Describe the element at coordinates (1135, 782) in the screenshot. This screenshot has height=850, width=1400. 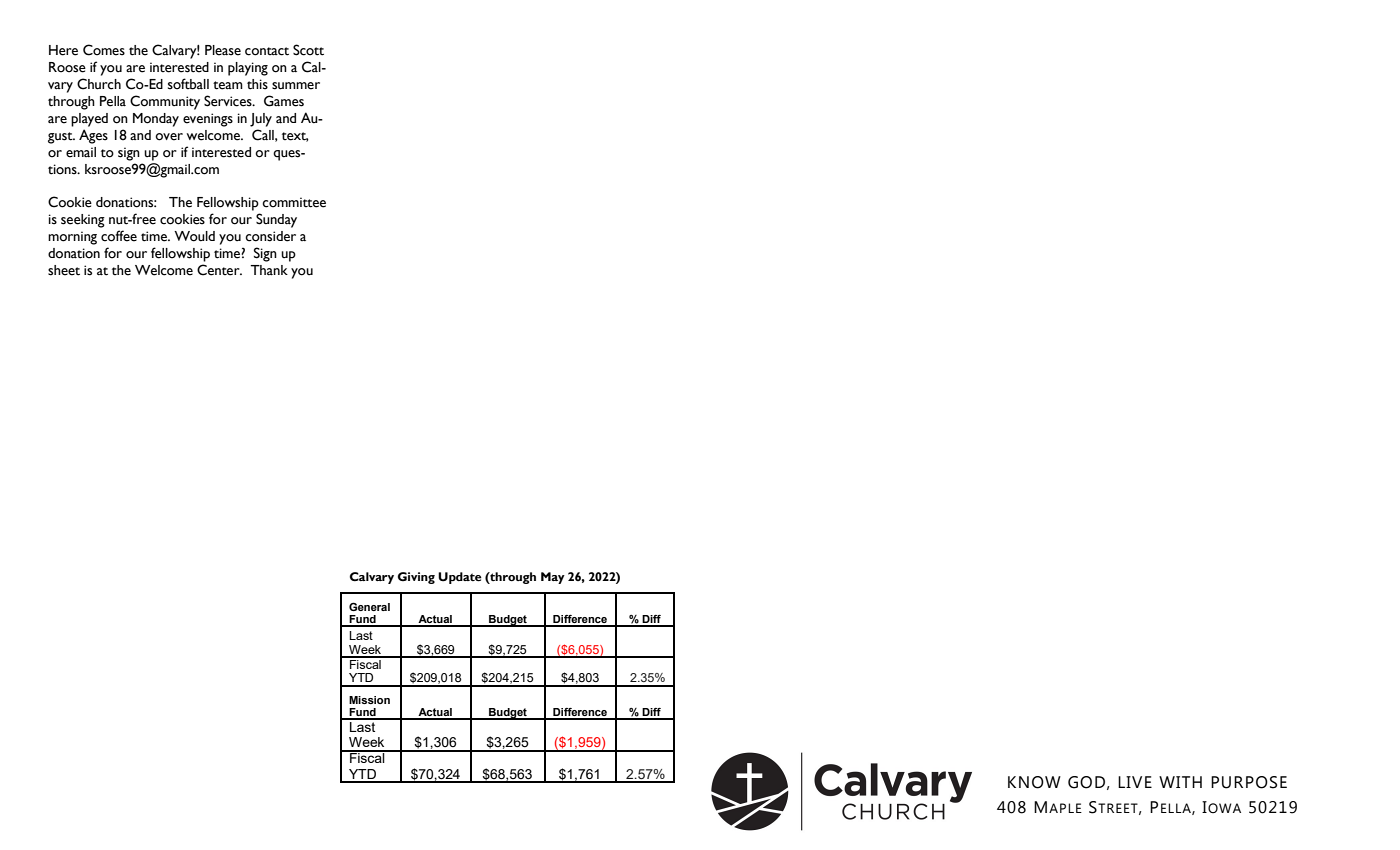
I see `LIVE` at that location.
